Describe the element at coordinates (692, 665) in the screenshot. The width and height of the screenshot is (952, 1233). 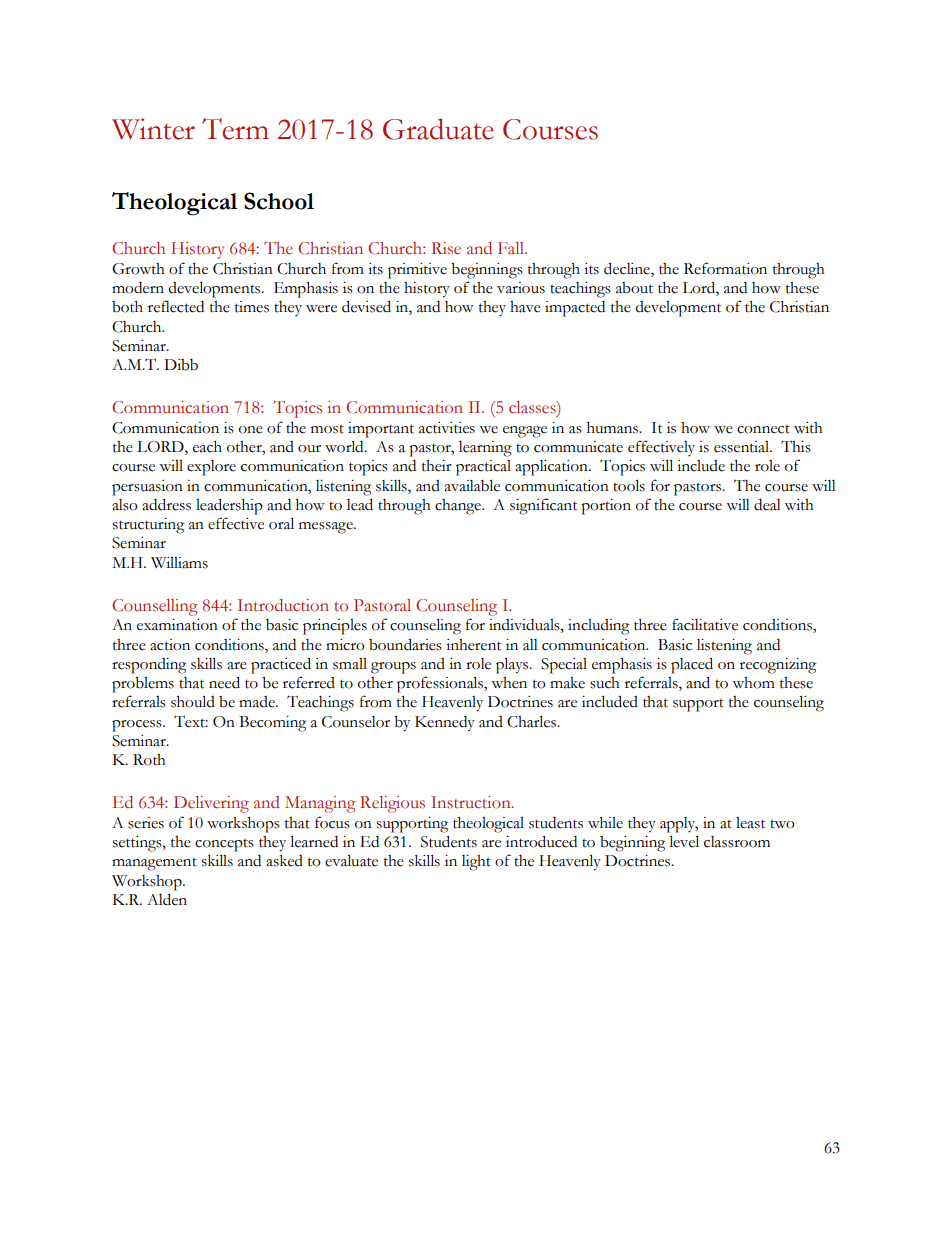
I see `placed` at that location.
